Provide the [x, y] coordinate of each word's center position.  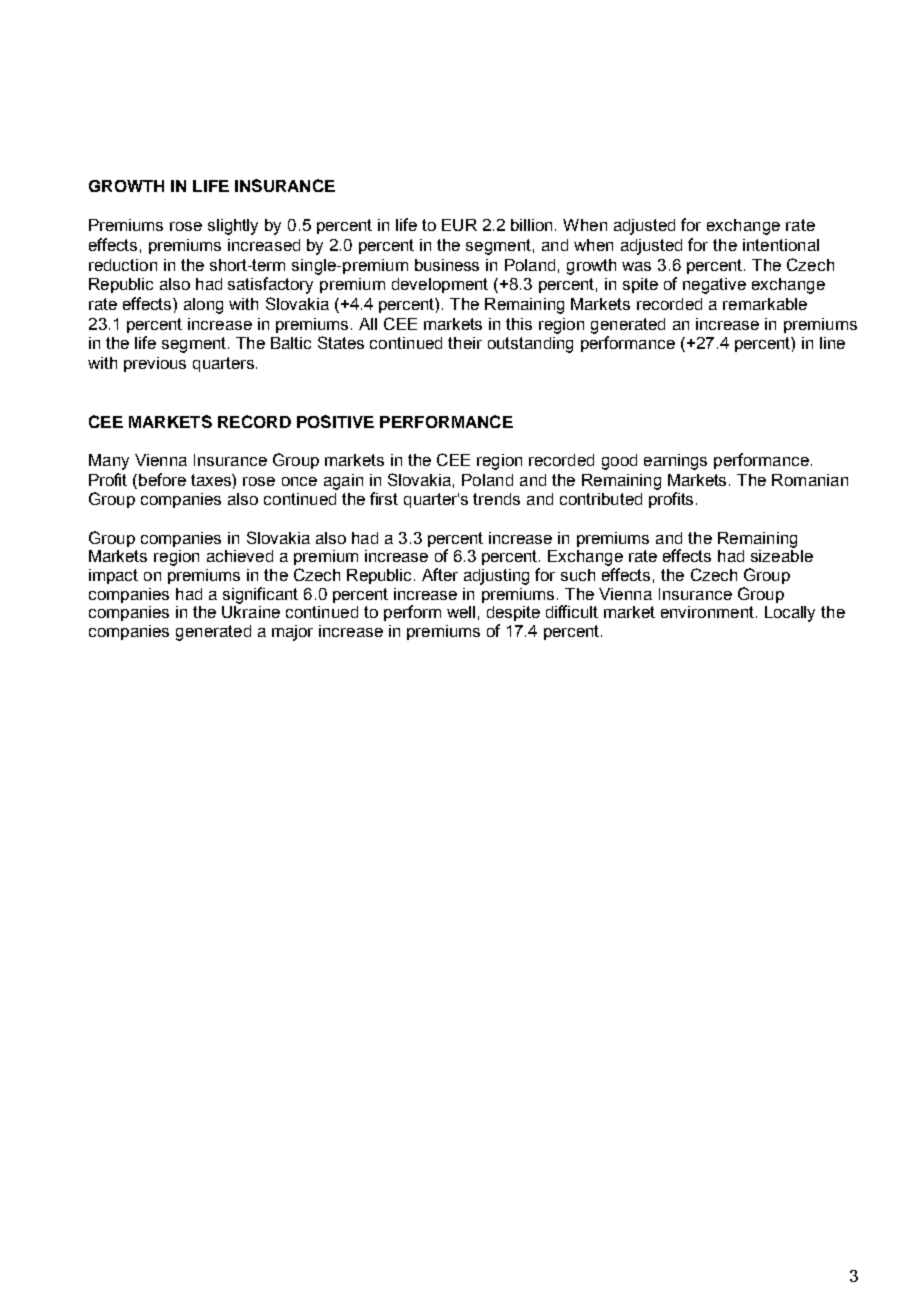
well [461, 612]
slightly [233, 227]
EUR [459, 225]
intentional [781, 245]
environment [707, 612]
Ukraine [251, 612]
